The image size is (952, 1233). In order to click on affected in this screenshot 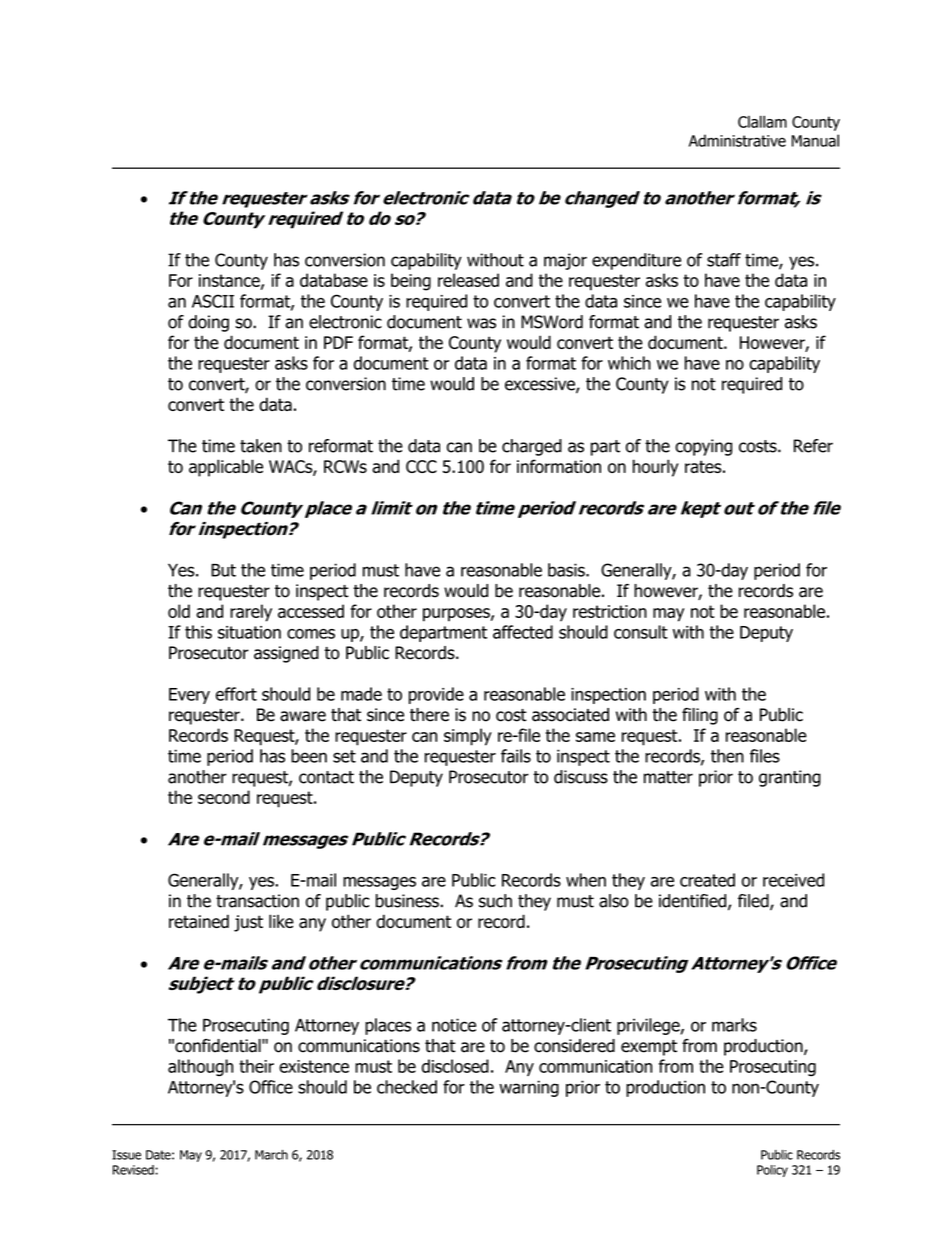, I will do `click(523, 632)`.
